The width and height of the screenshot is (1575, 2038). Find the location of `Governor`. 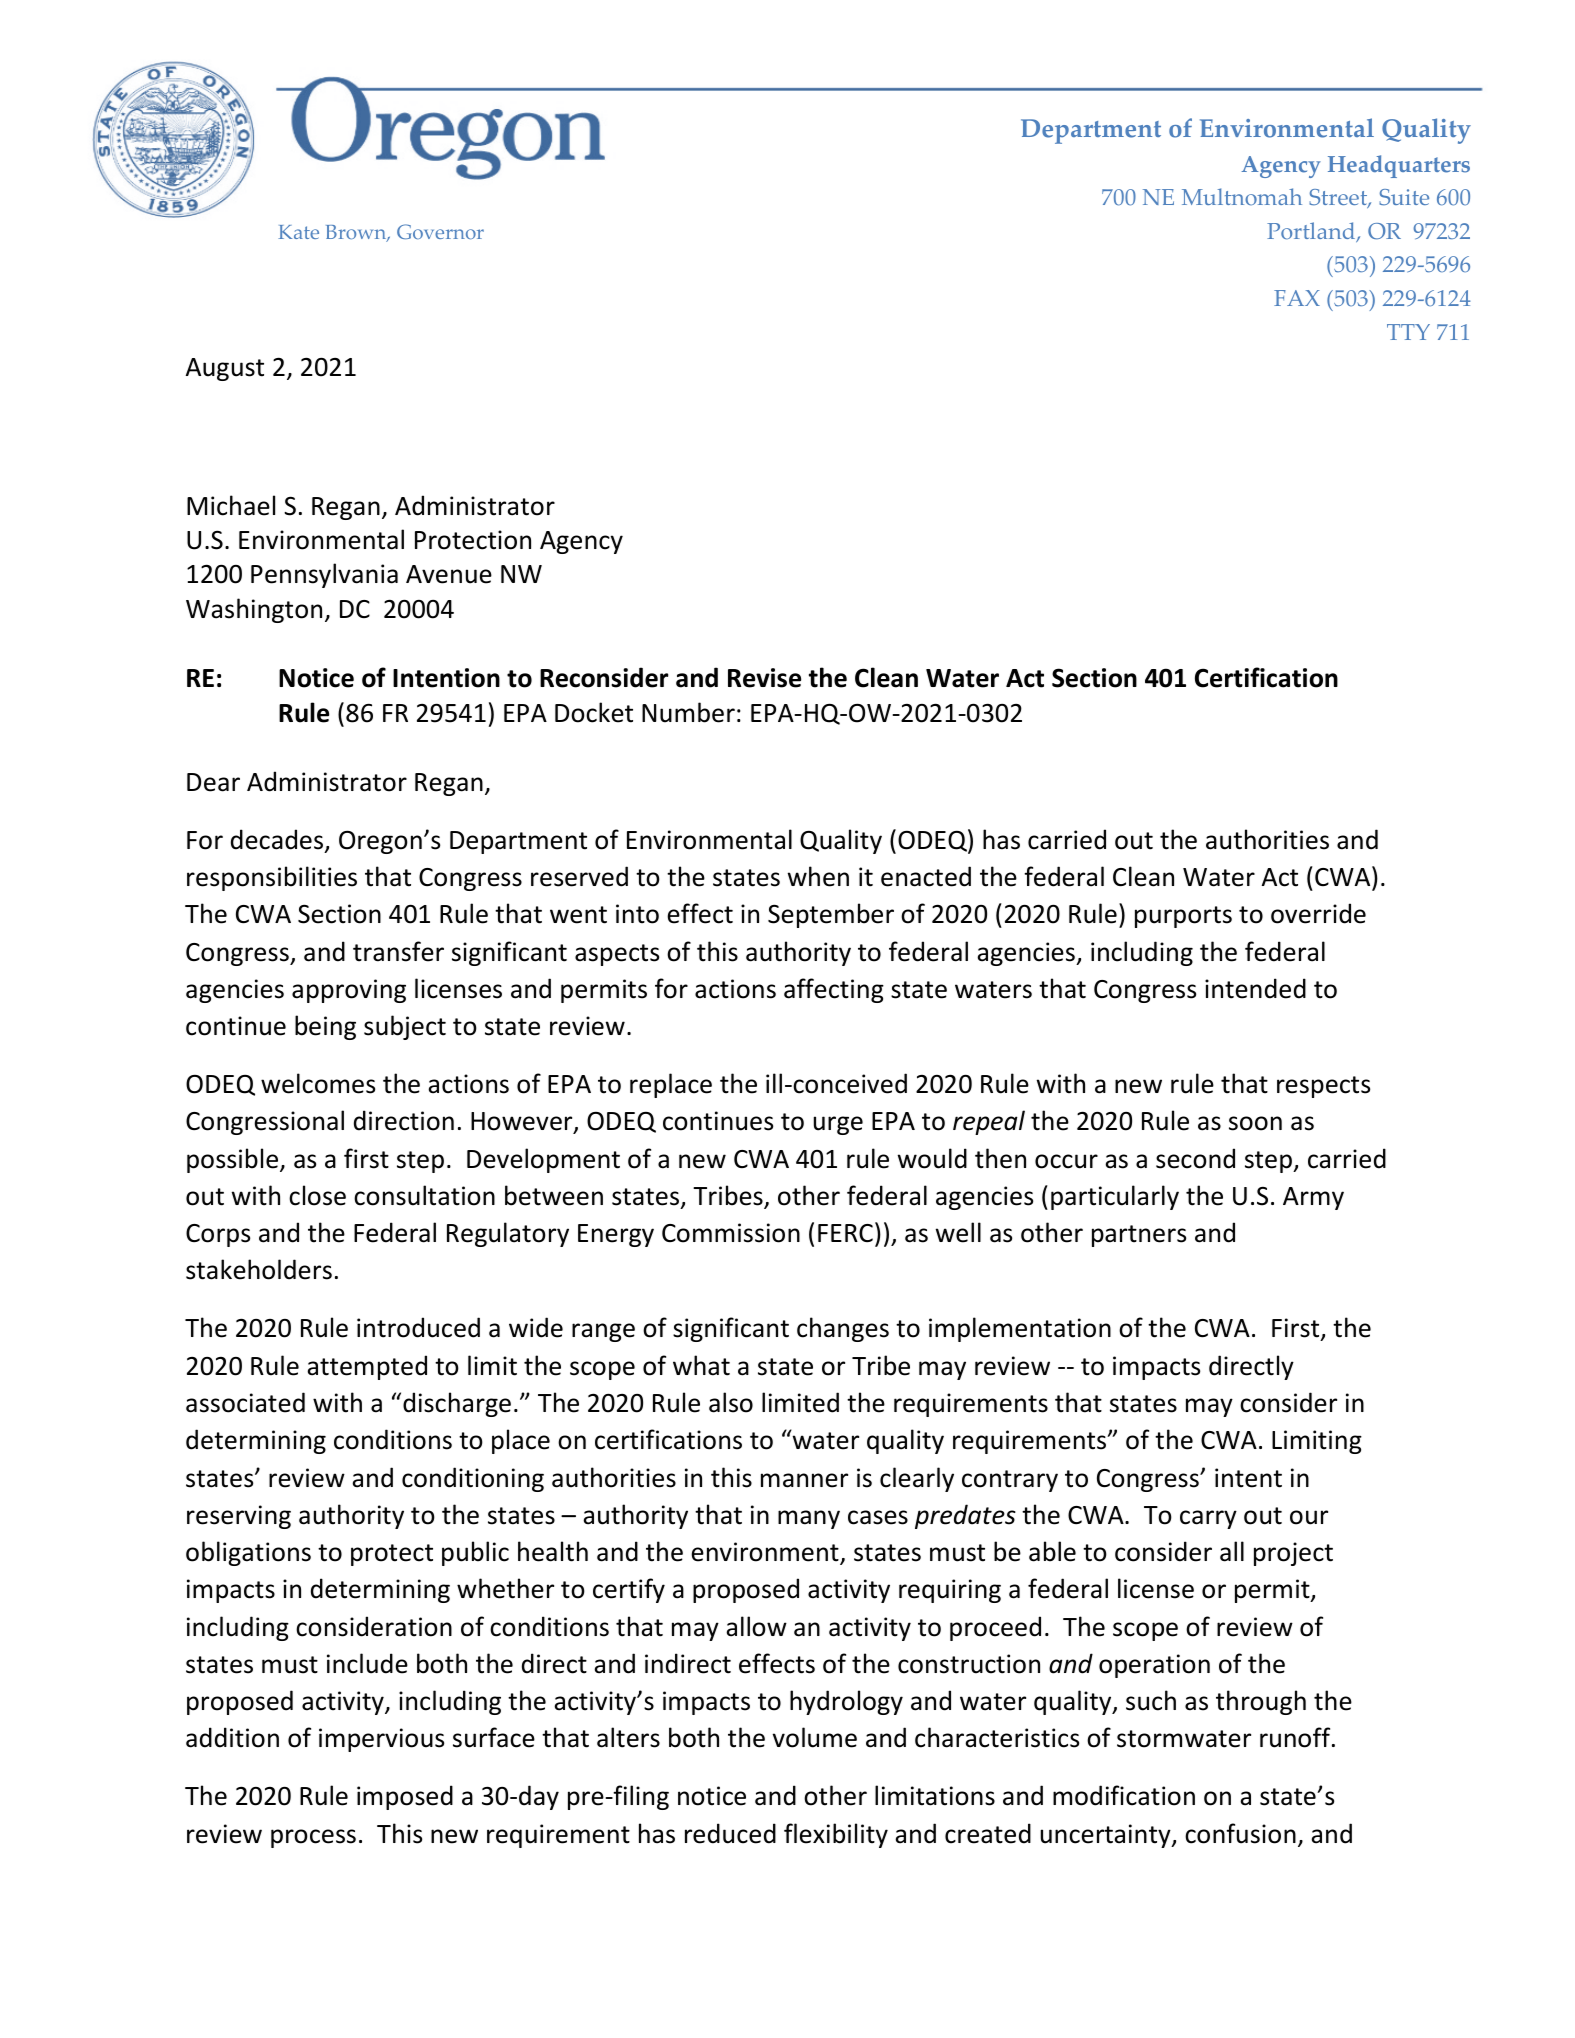

Governor is located at coordinates (440, 231).
